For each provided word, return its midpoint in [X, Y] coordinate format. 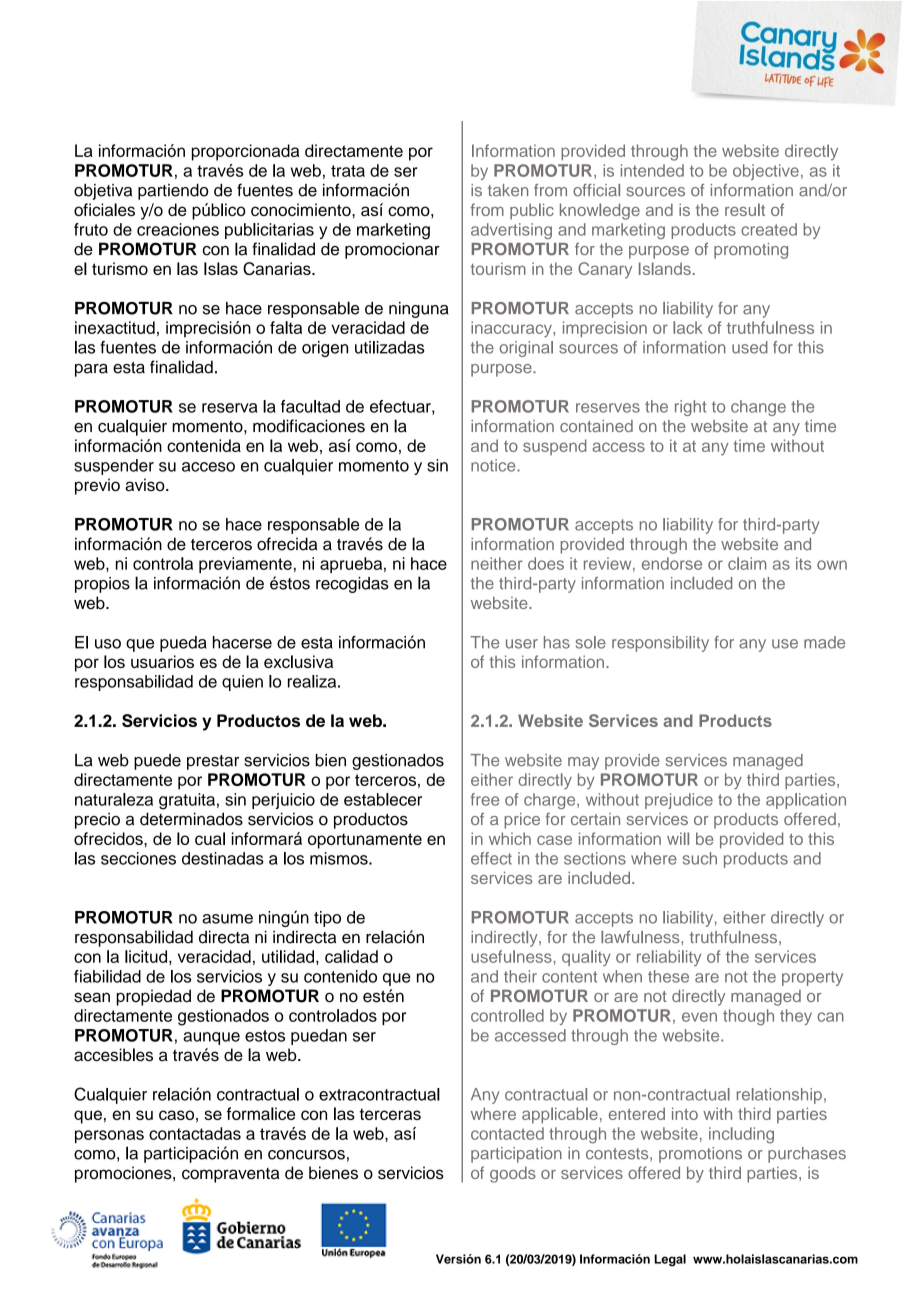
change [758, 408]
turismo [120, 268]
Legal [670, 1260]
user [522, 644]
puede [157, 762]
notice [494, 465]
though [748, 1017]
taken [508, 190]
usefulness [512, 956]
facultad [310, 406]
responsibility [660, 644]
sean [92, 997]
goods [513, 1174]
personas [109, 1136]
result [745, 209]
